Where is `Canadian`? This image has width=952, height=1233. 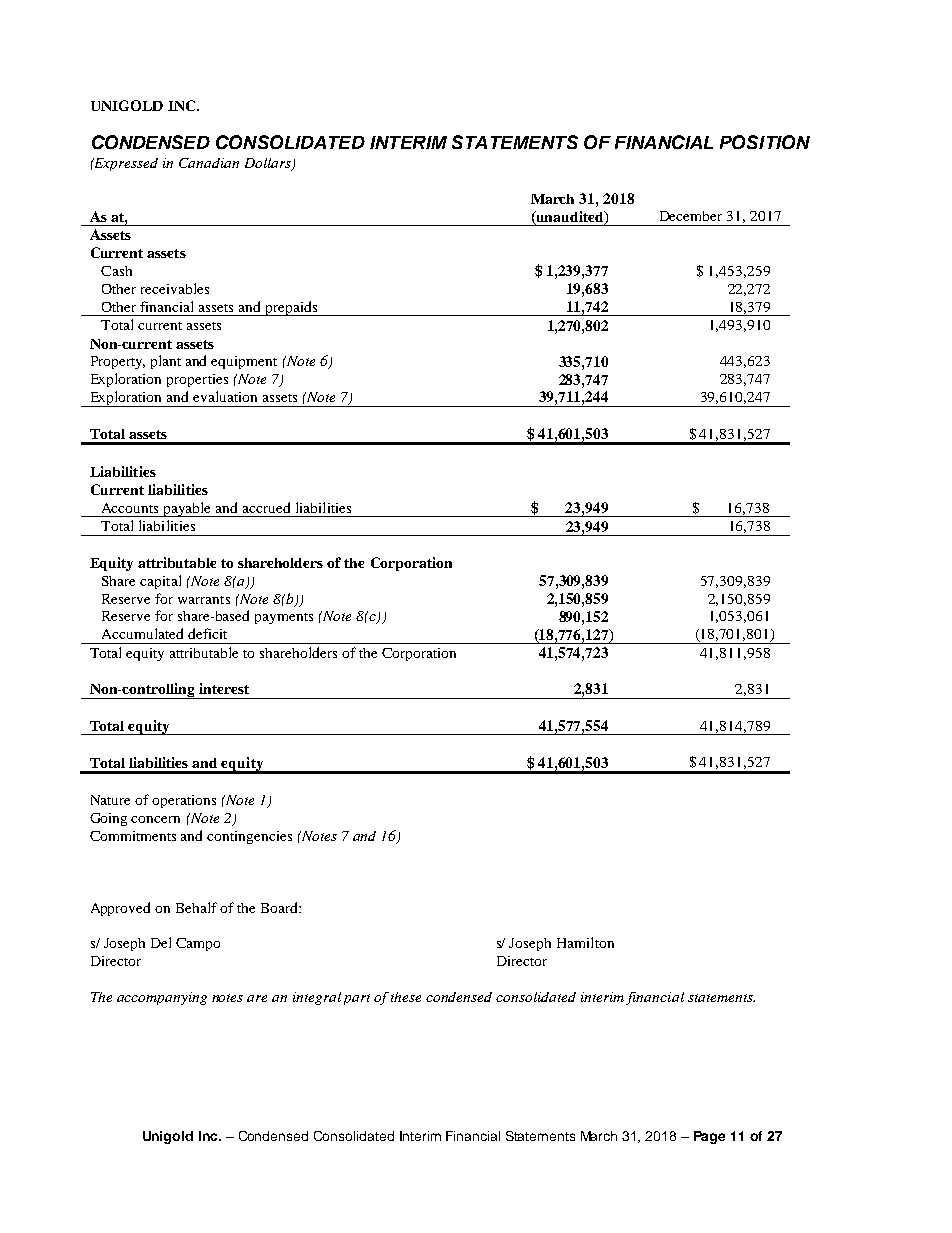
Canadian is located at coordinates (209, 163).
